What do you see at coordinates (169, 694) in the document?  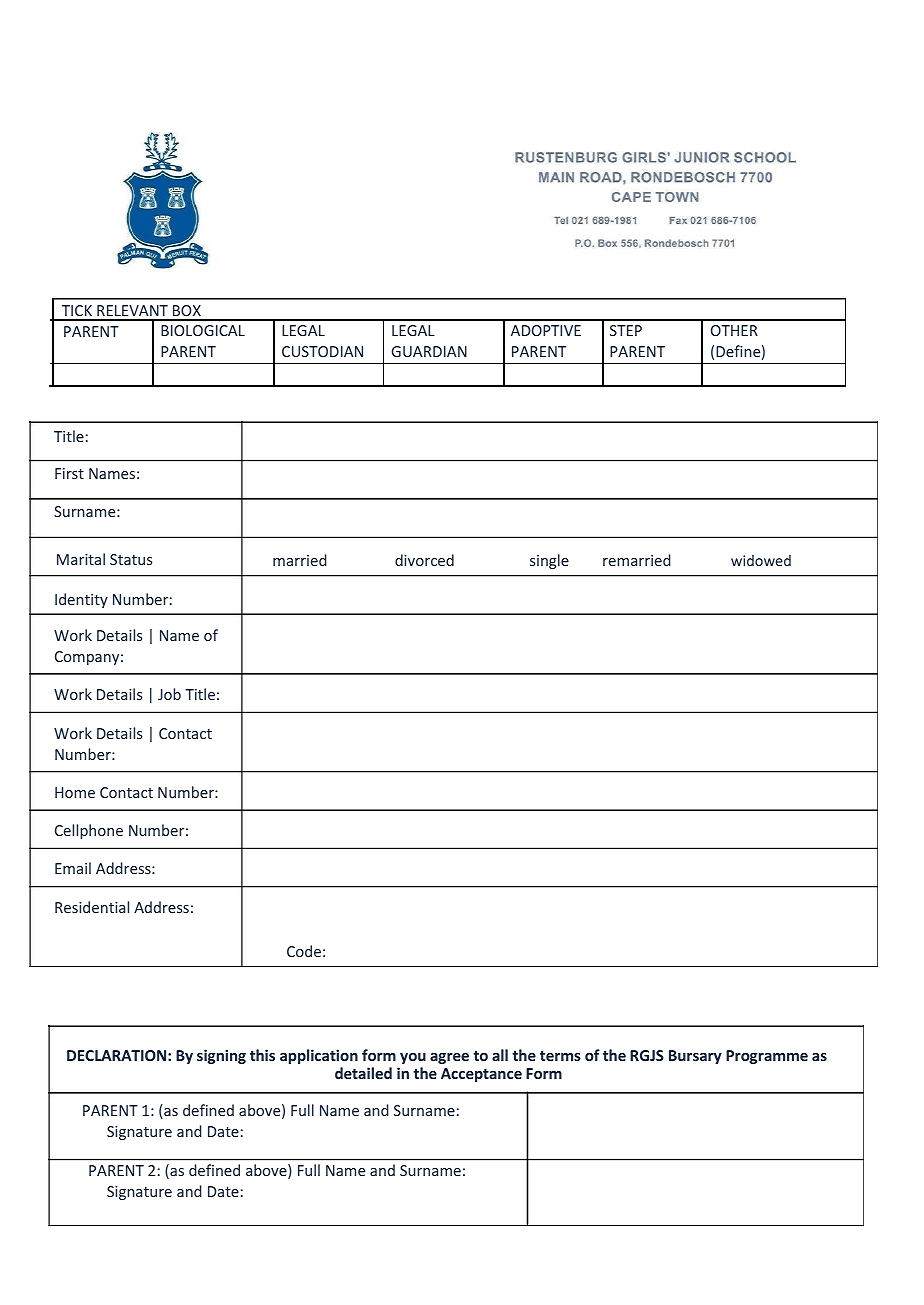 I see `Job` at bounding box center [169, 694].
